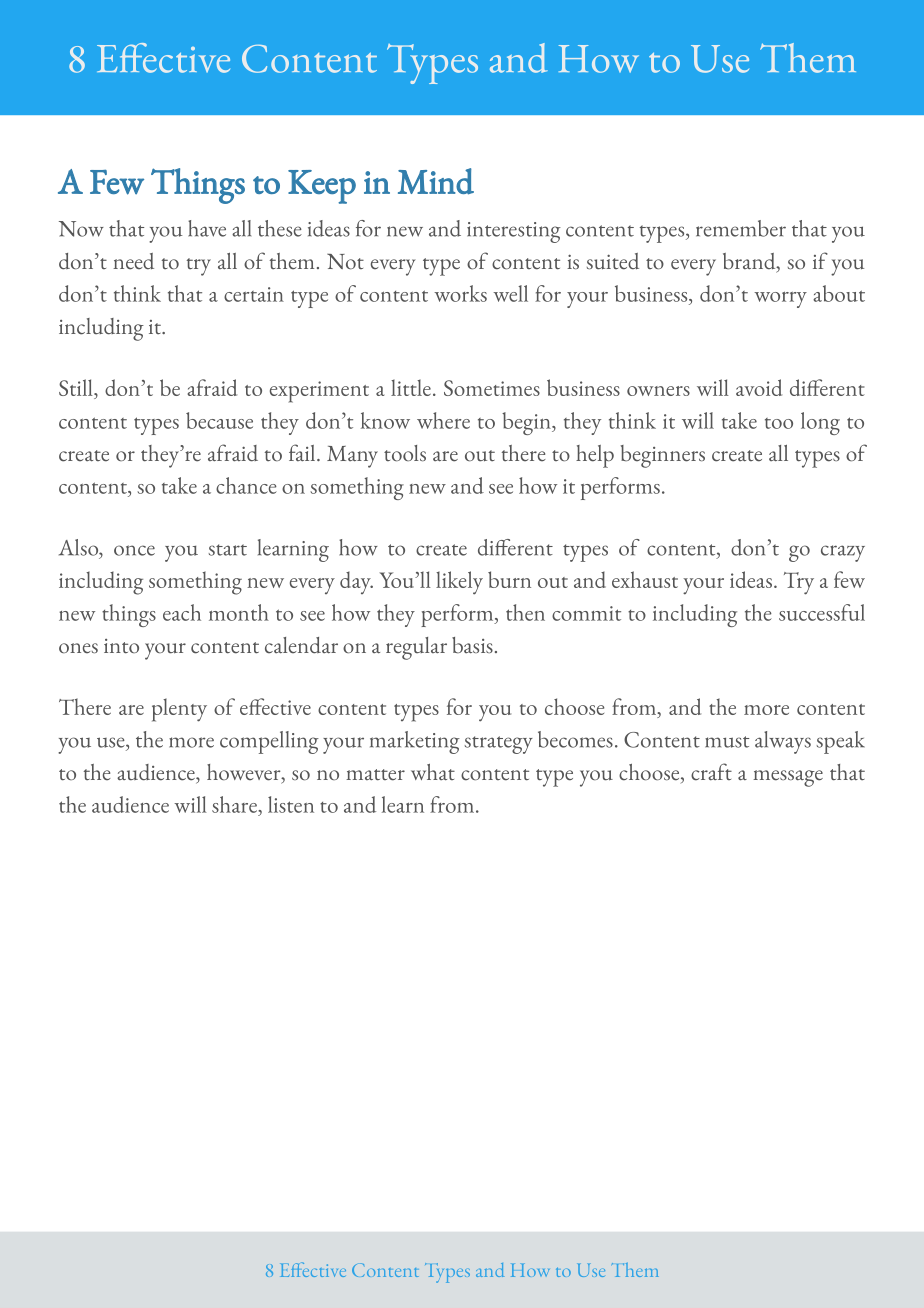  What do you see at coordinates (843, 553) in the page?
I see `crazy` at bounding box center [843, 553].
